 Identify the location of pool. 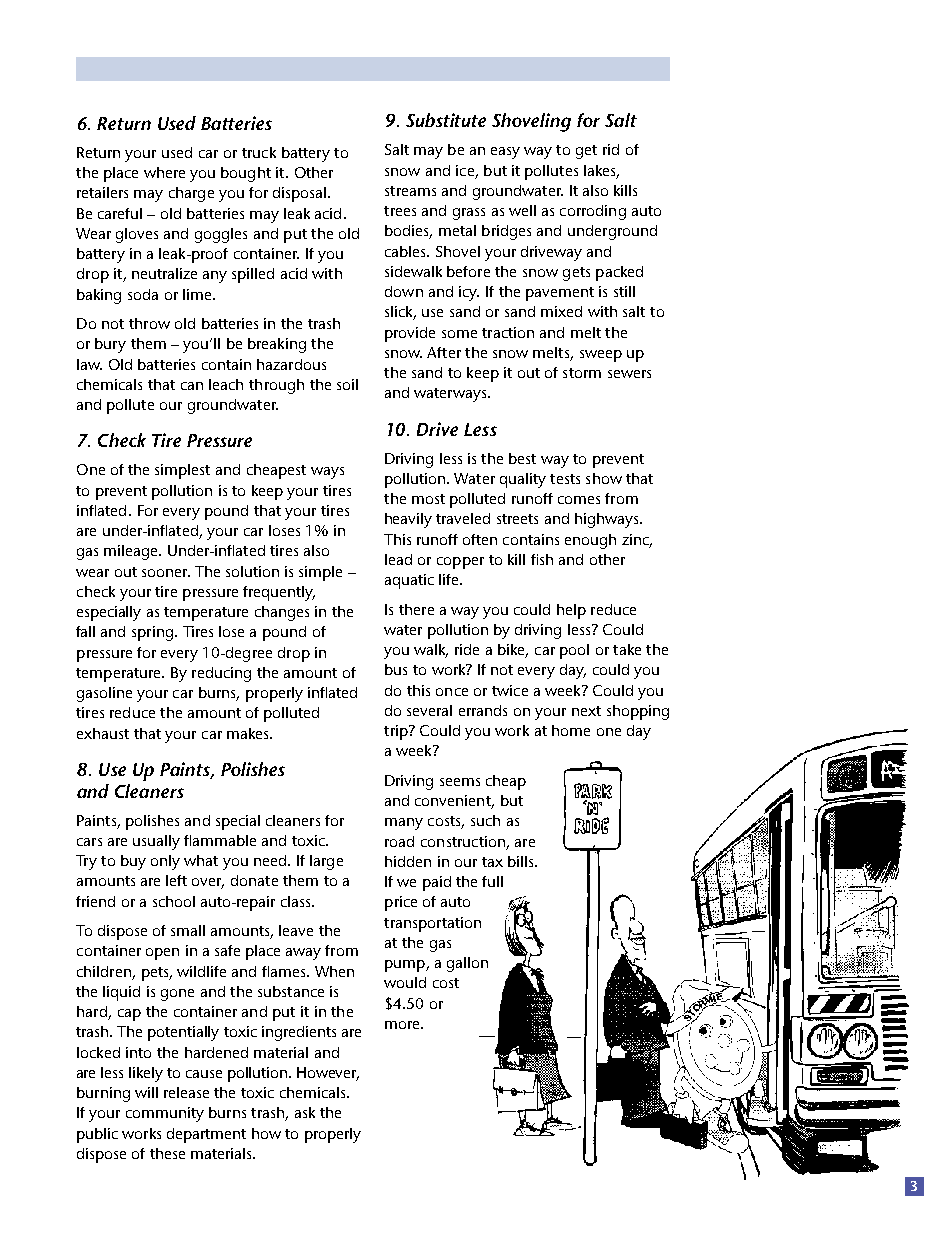
(574, 651).
